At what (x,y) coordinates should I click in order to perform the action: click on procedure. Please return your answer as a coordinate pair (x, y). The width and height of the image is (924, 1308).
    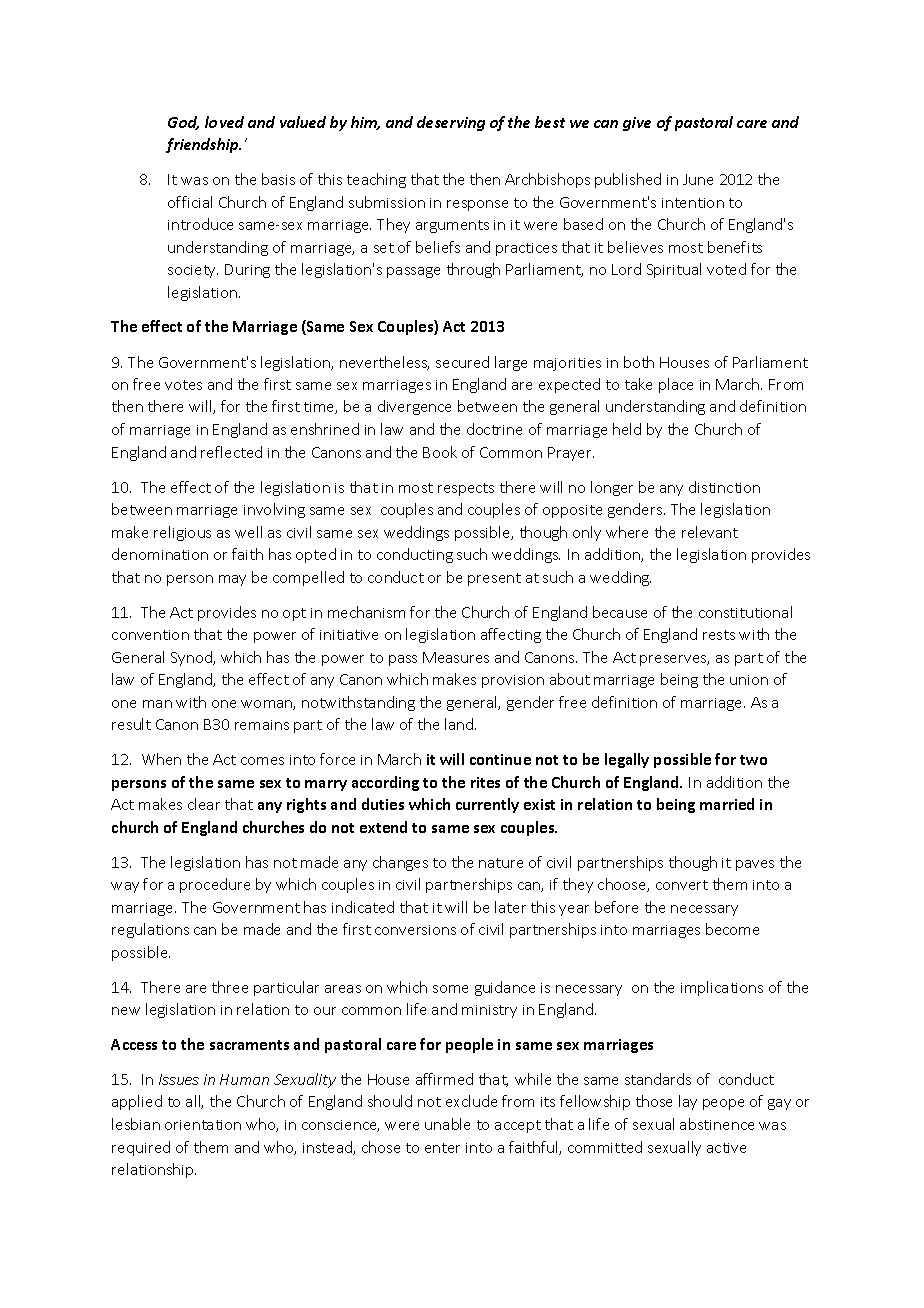
    Looking at the image, I should click on (215, 885).
